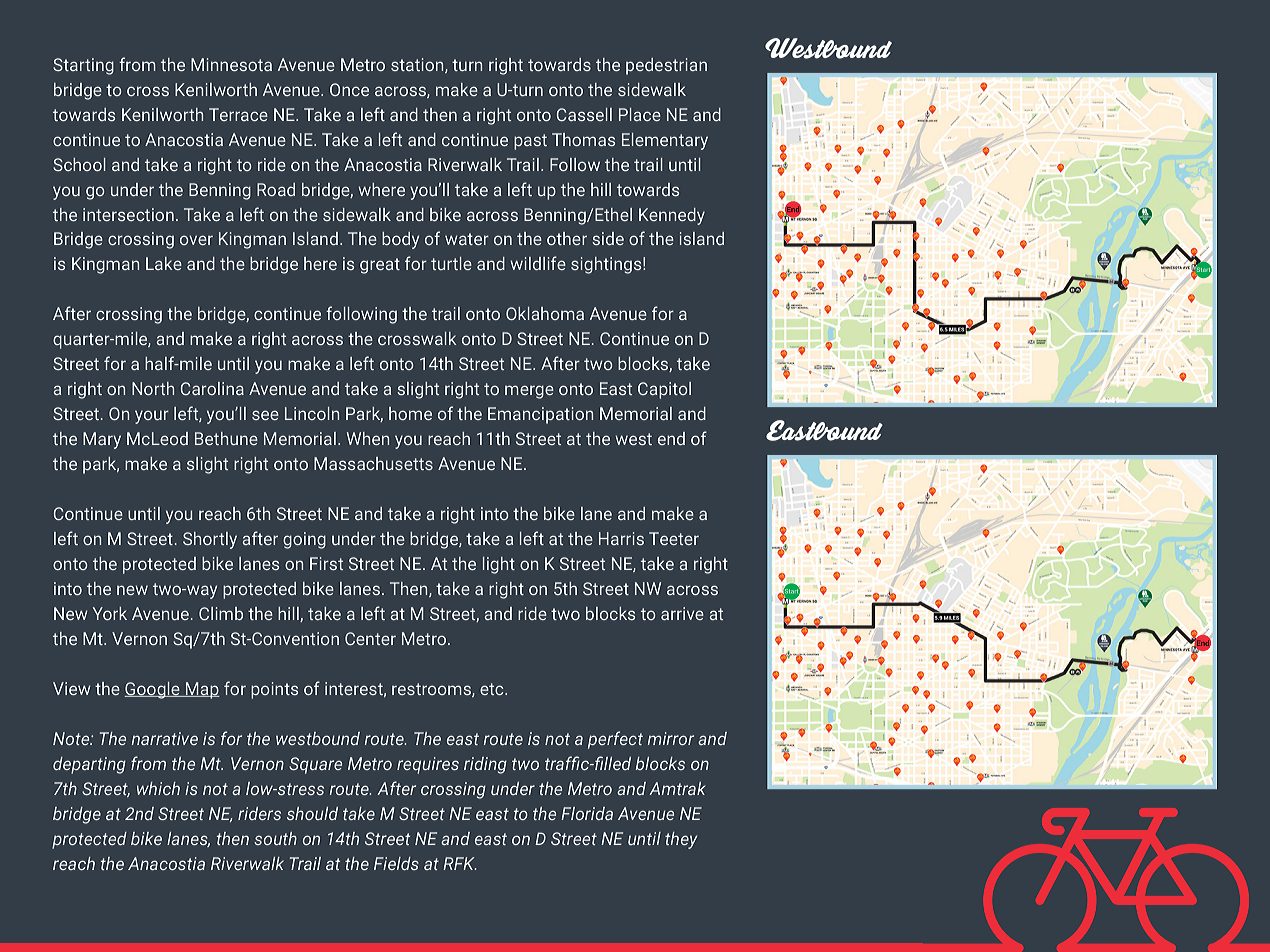 The width and height of the page is (1270, 952). Describe the element at coordinates (102, 440) in the page. I see `Mary` at that location.
